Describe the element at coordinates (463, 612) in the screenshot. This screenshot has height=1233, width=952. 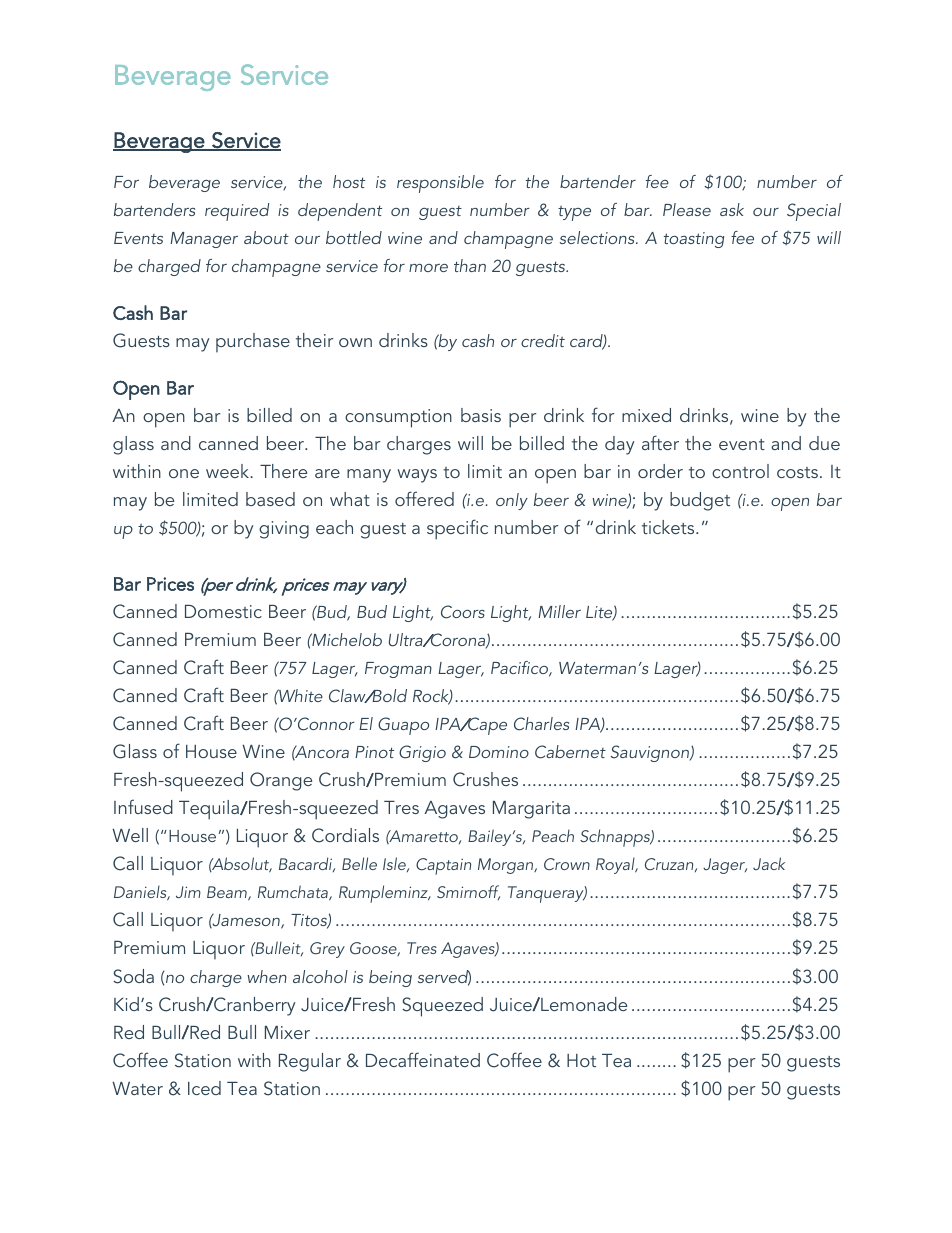
I see `Coors` at that location.
